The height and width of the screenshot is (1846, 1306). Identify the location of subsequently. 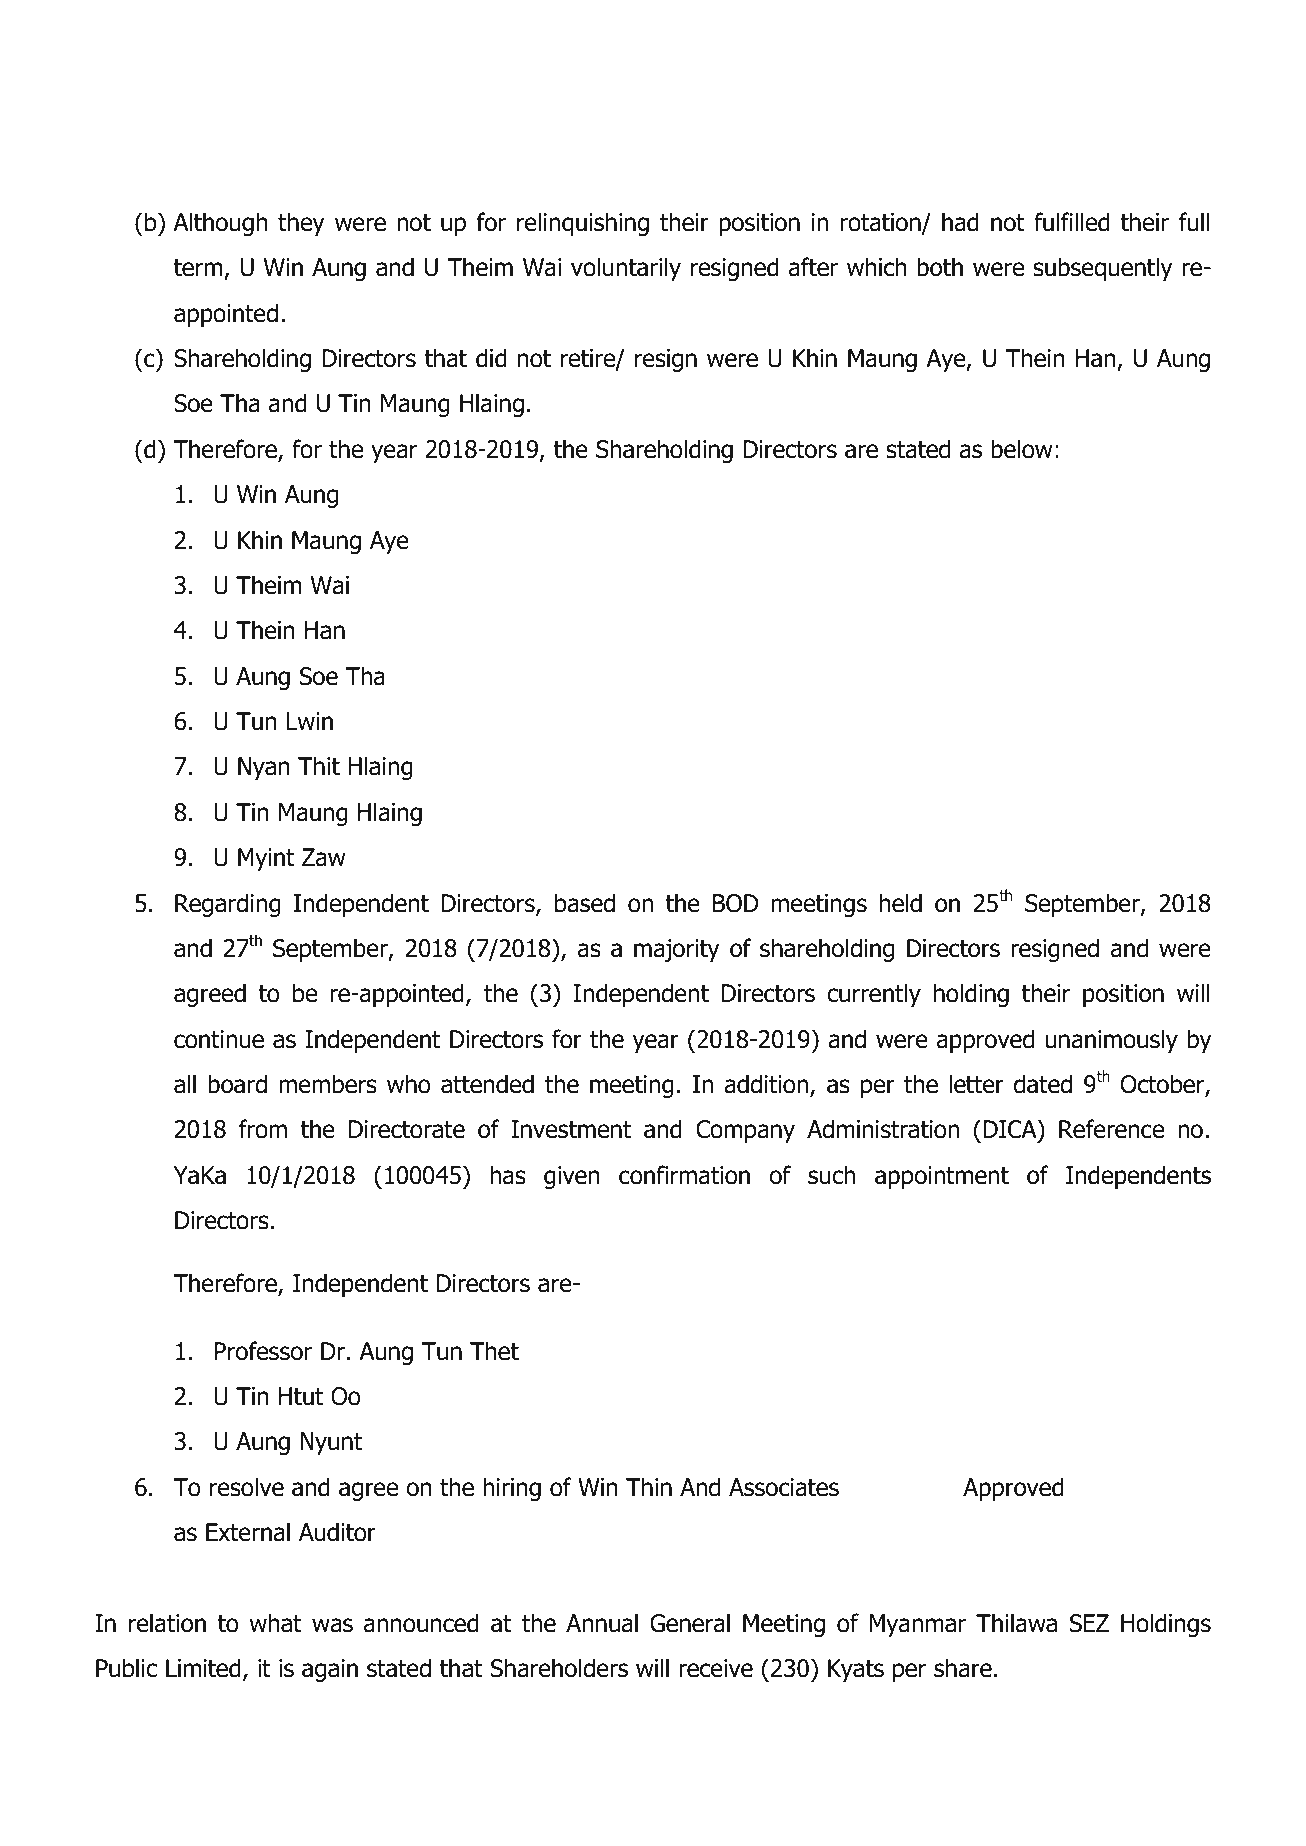
(1103, 269).
